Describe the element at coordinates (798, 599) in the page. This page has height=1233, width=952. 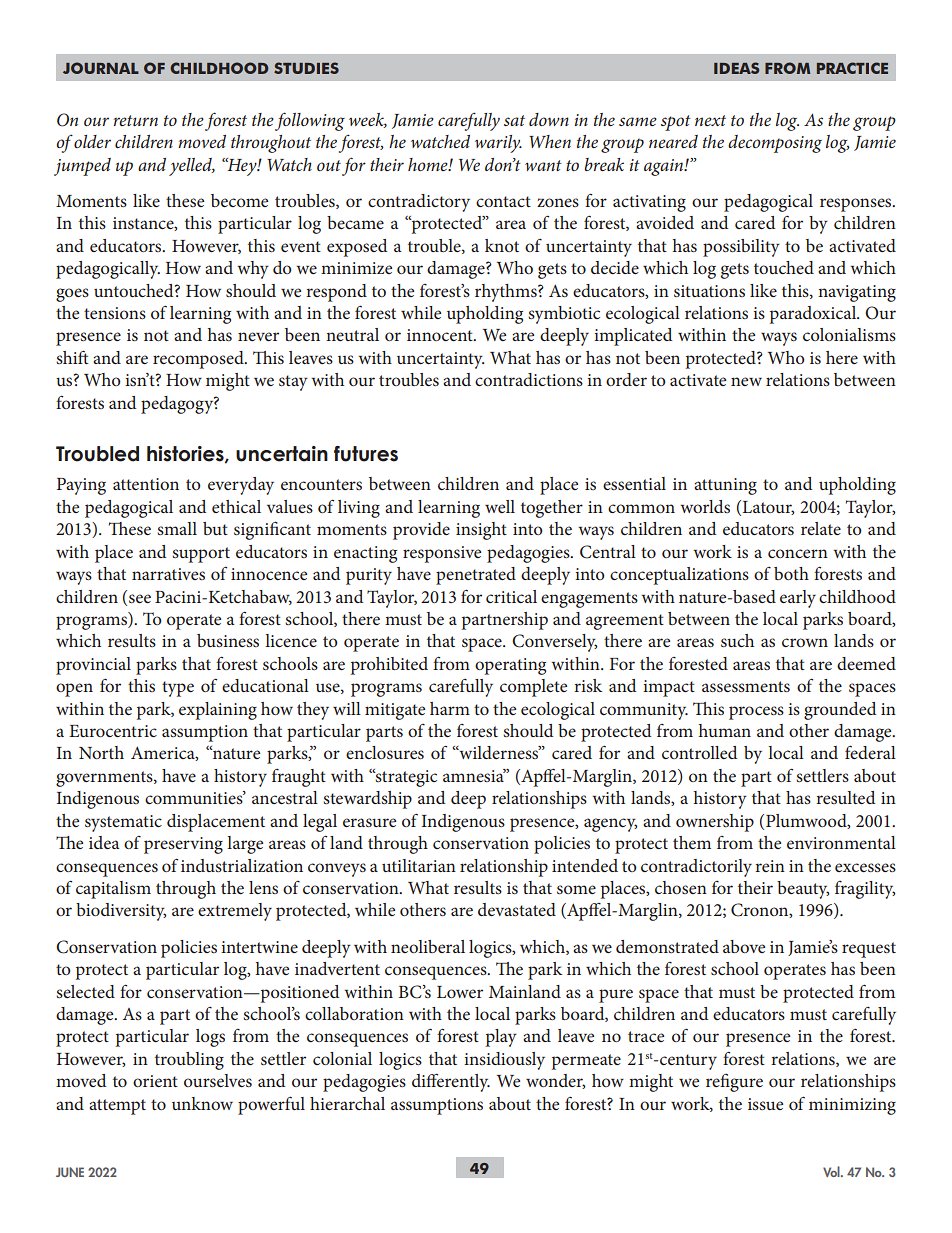
I see `early` at that location.
